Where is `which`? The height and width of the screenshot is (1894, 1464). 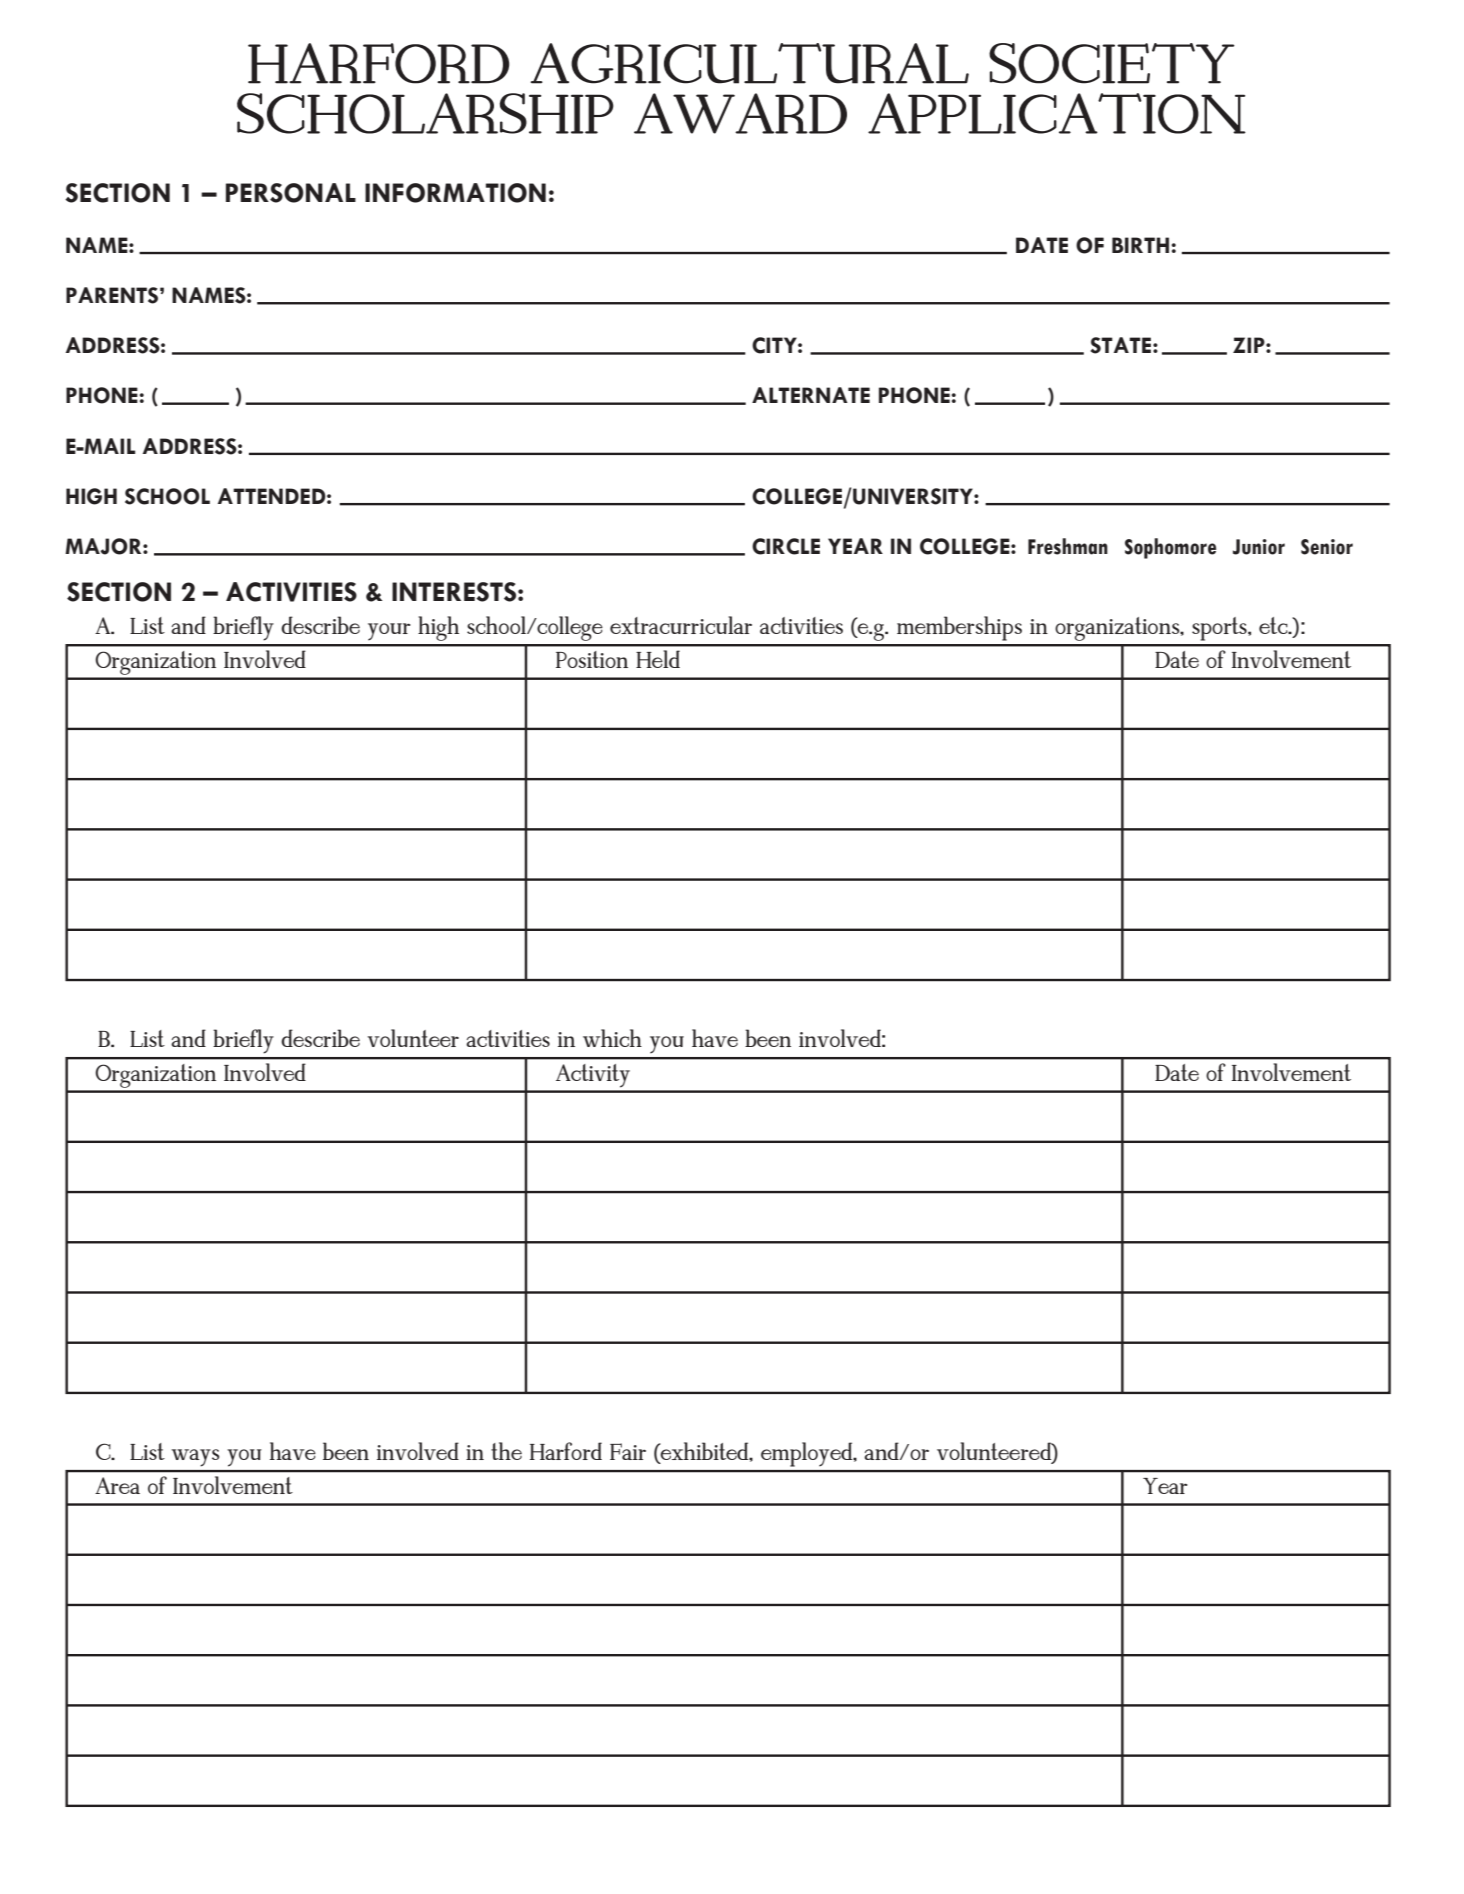 which is located at coordinates (612, 1038).
